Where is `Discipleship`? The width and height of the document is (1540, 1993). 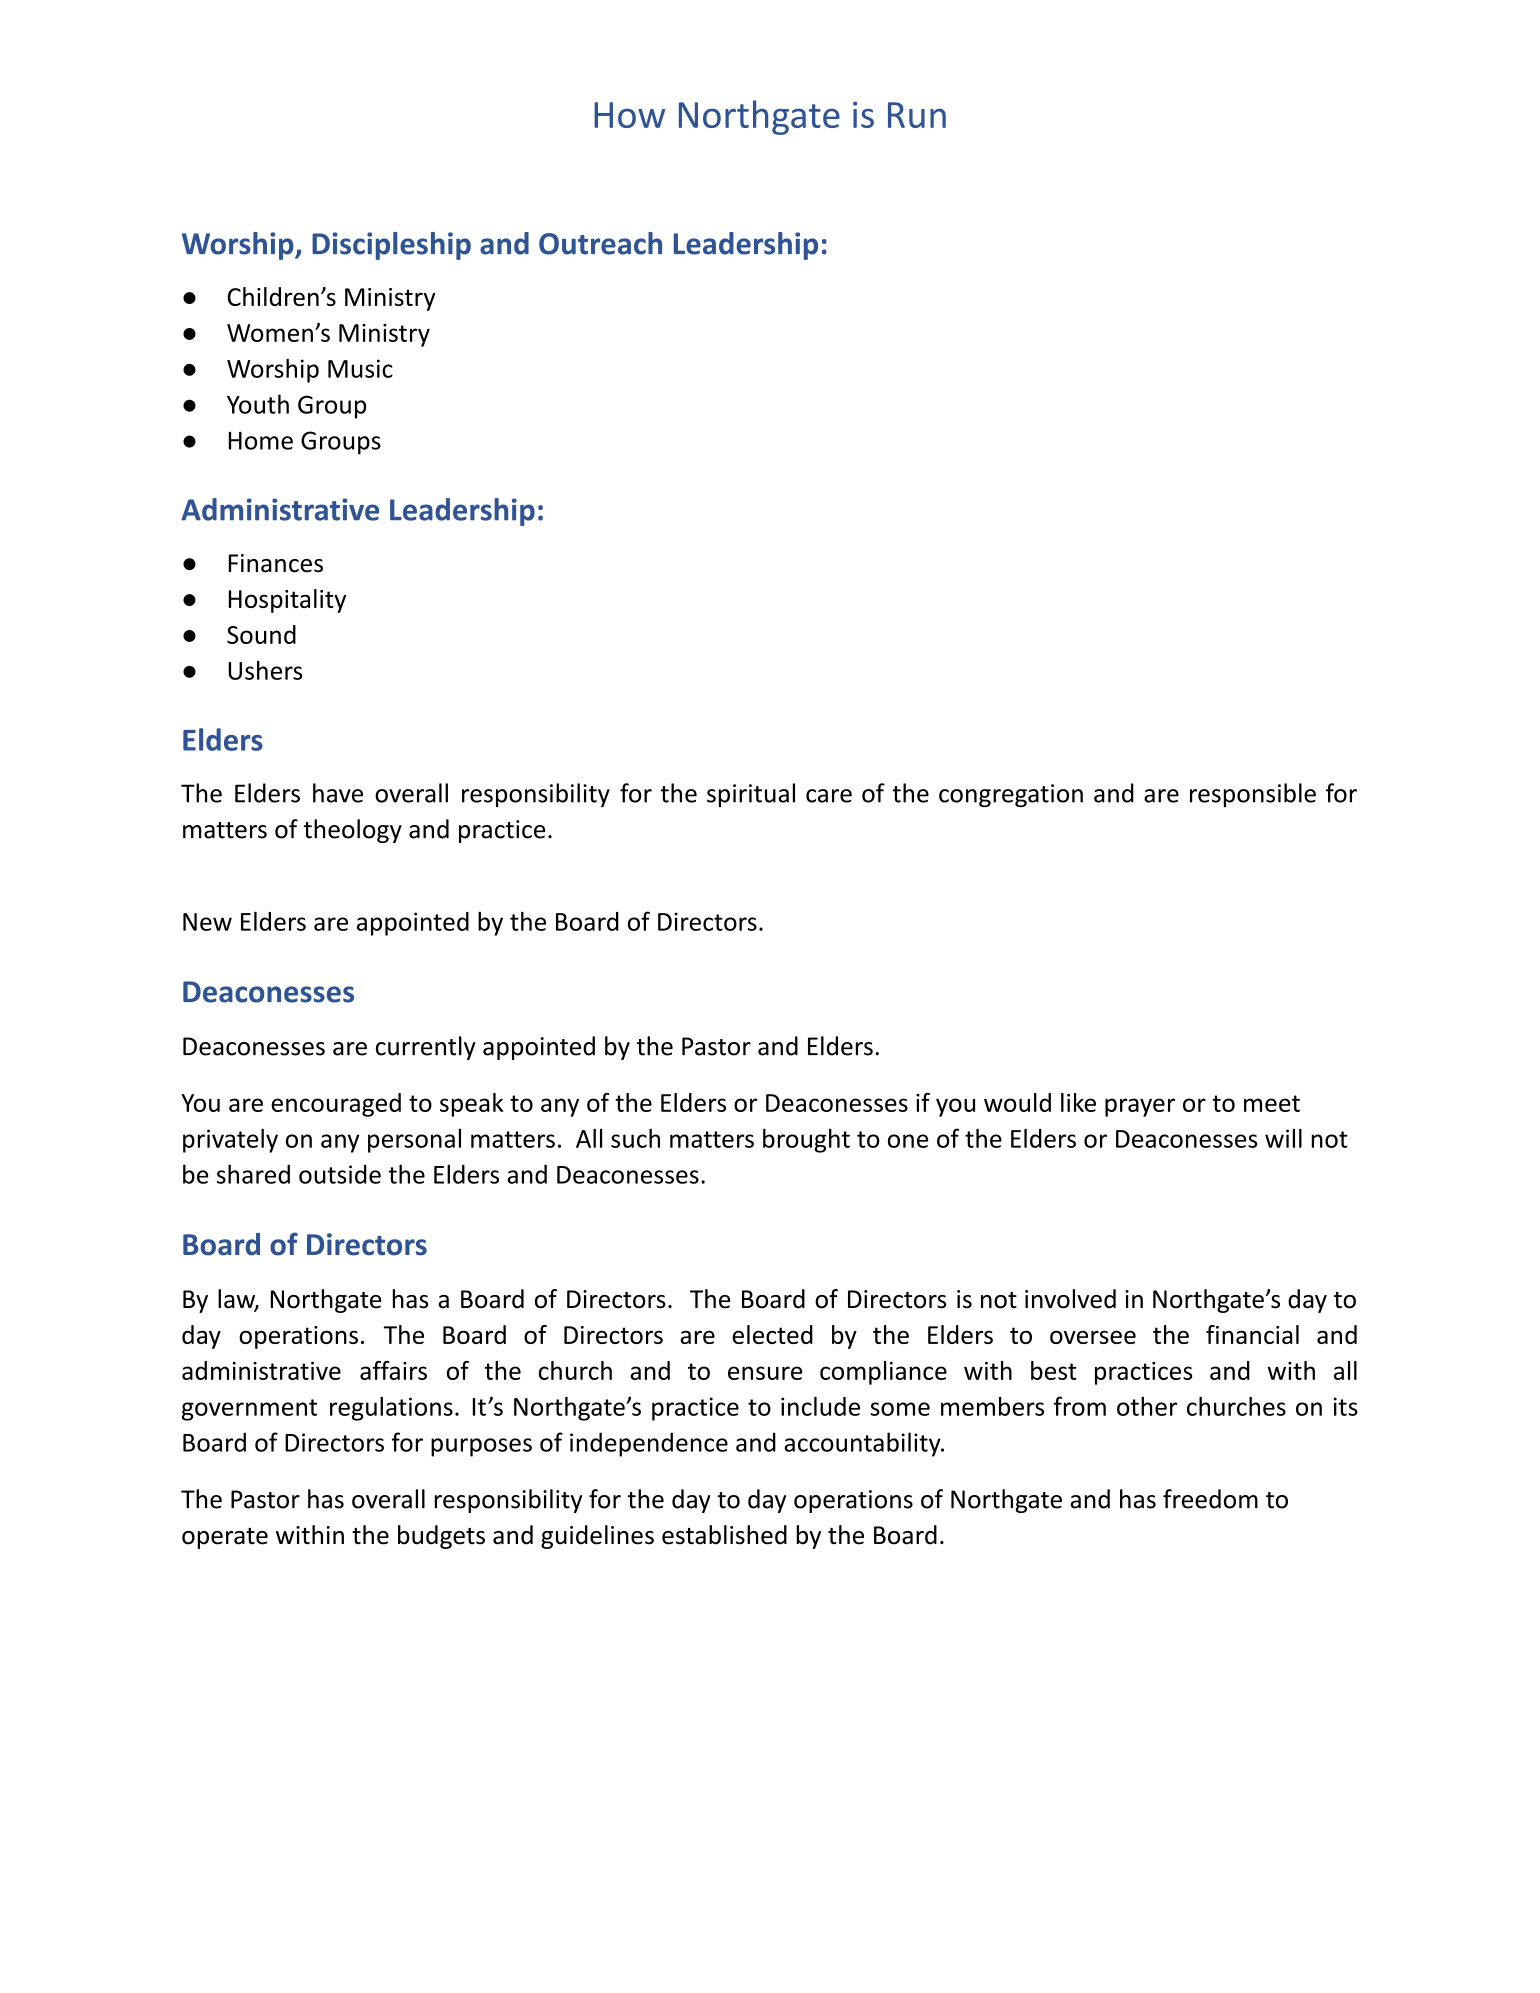 Discipleship is located at coordinates (391, 246).
